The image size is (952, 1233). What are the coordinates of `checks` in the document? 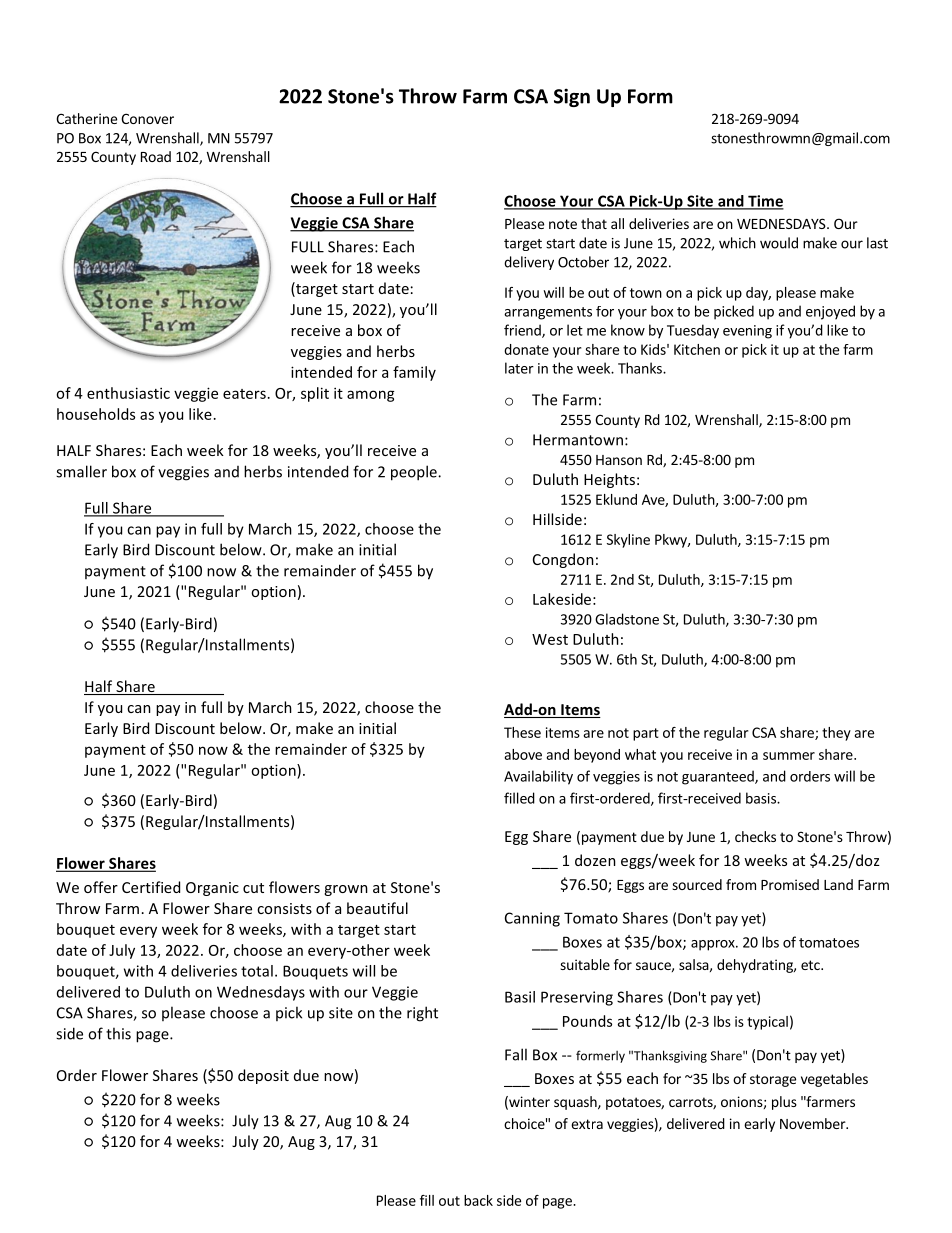 It's located at (755, 836).
